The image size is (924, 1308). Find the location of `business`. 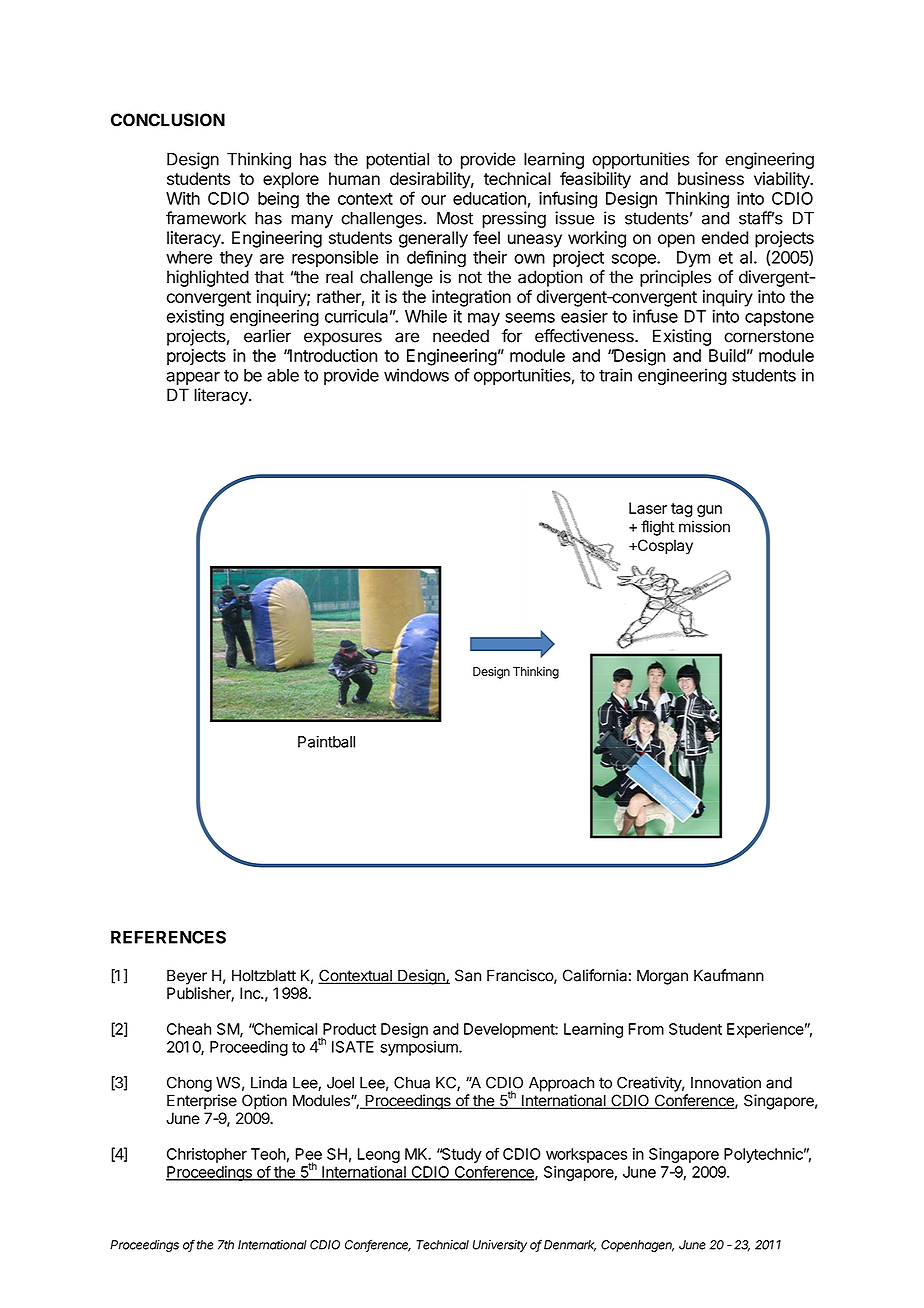

business is located at coordinates (711, 178).
